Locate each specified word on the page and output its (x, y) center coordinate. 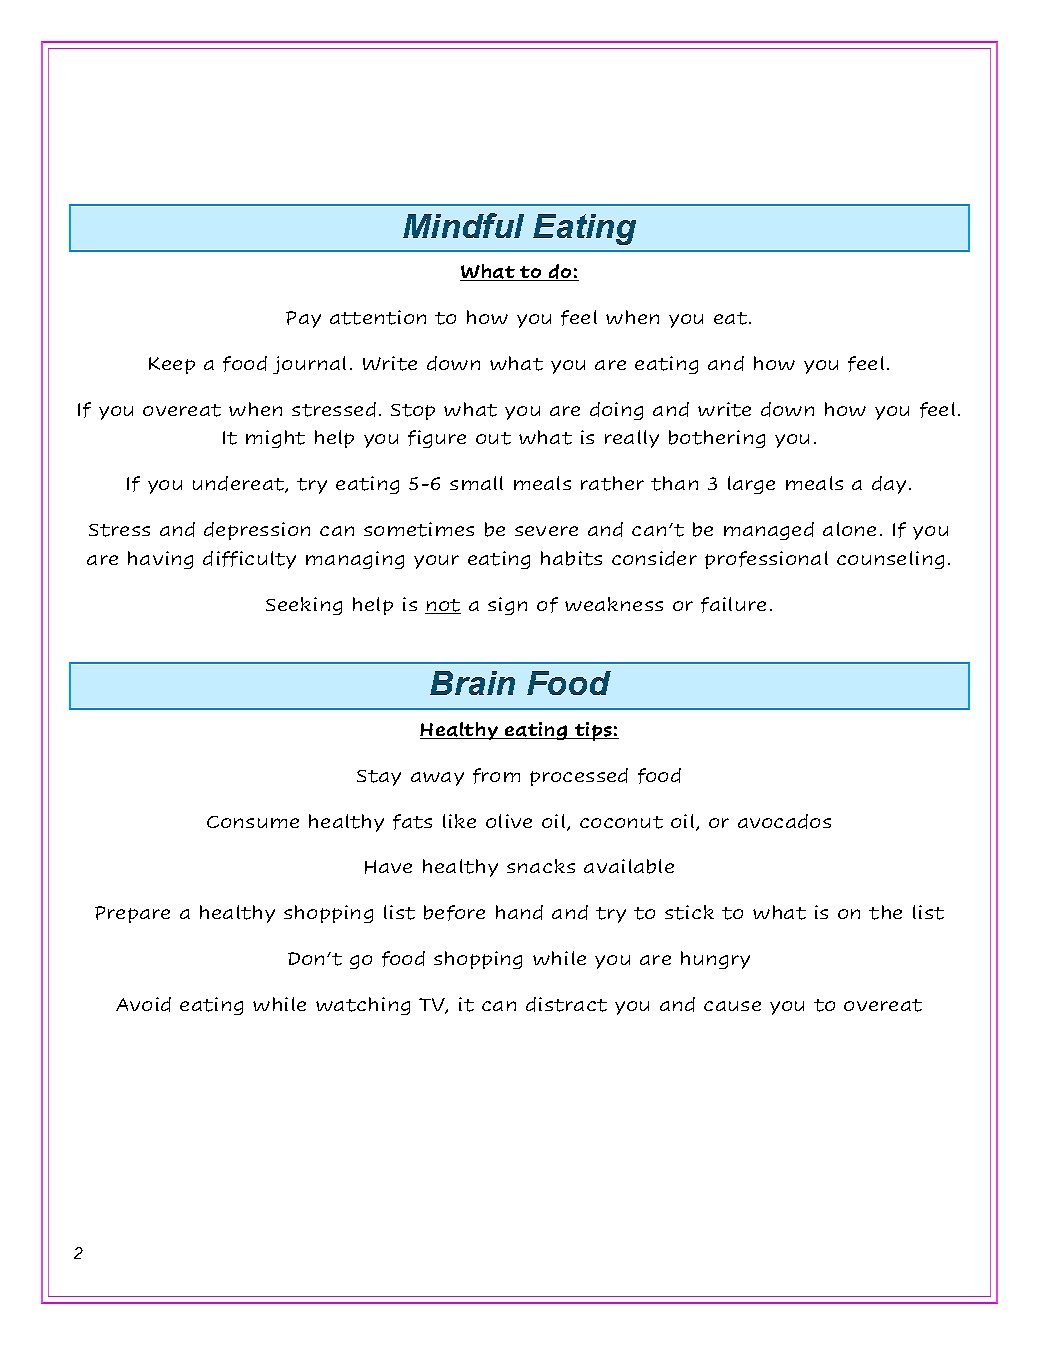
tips (593, 731)
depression (257, 531)
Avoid (143, 1004)
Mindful (463, 225)
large (751, 485)
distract (566, 1004)
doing (616, 411)
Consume (253, 822)
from (496, 776)
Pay (303, 319)
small (476, 483)
